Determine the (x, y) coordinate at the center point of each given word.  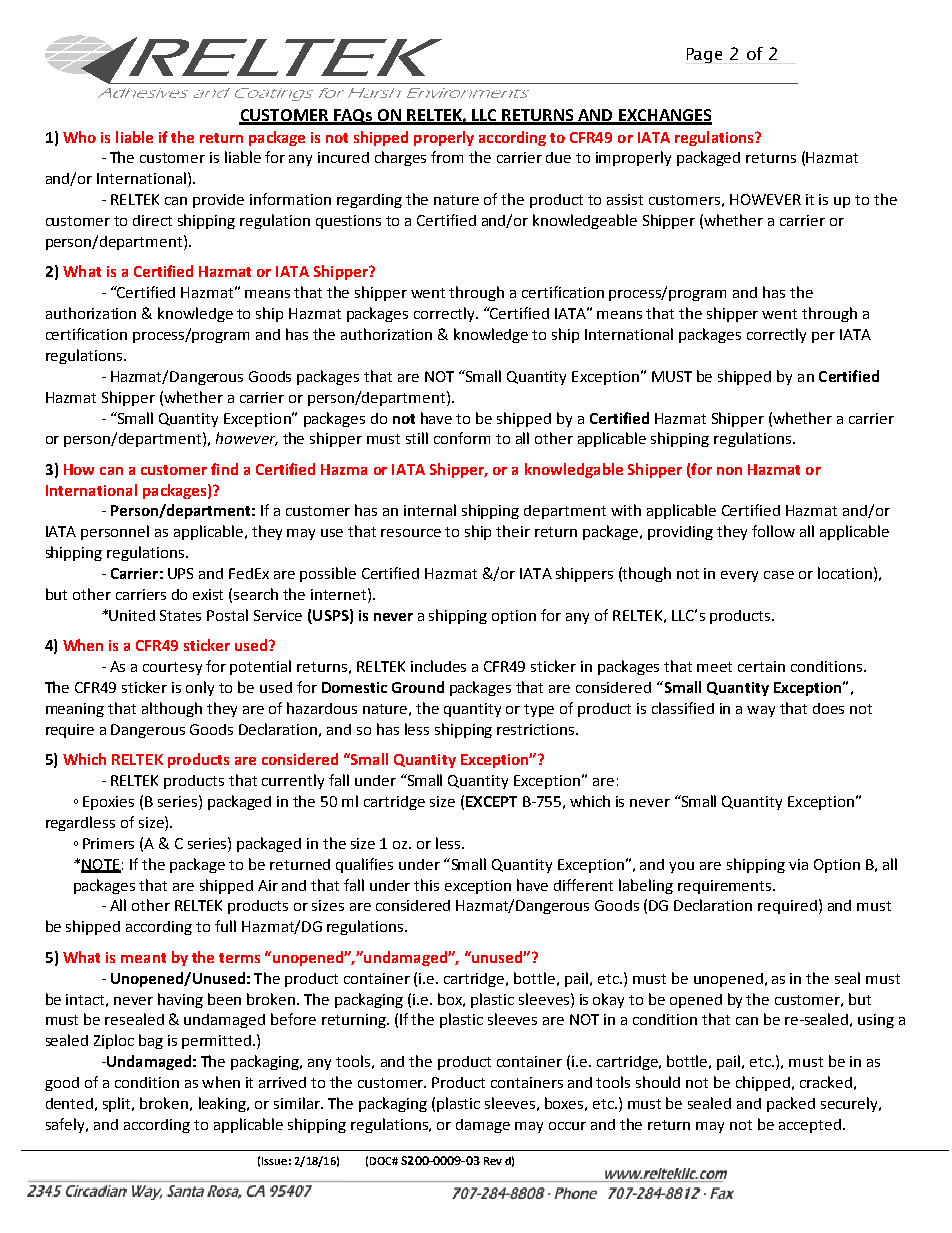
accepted (810, 1126)
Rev (493, 1161)
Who (79, 137)
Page (704, 55)
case (779, 575)
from (447, 157)
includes (438, 666)
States (180, 615)
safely (66, 1125)
